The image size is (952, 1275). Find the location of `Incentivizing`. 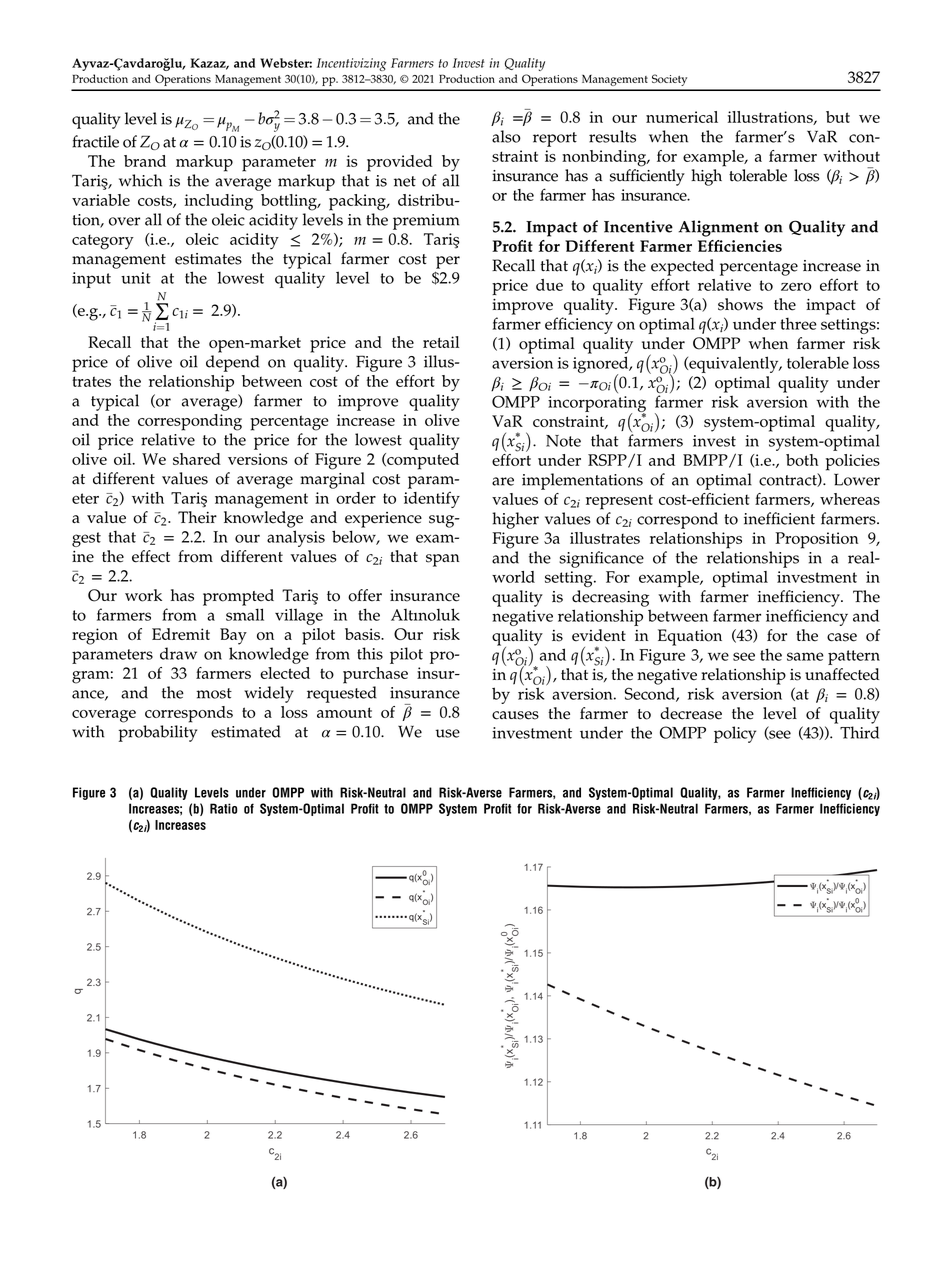

Incentivizing is located at coordinates (351, 64).
